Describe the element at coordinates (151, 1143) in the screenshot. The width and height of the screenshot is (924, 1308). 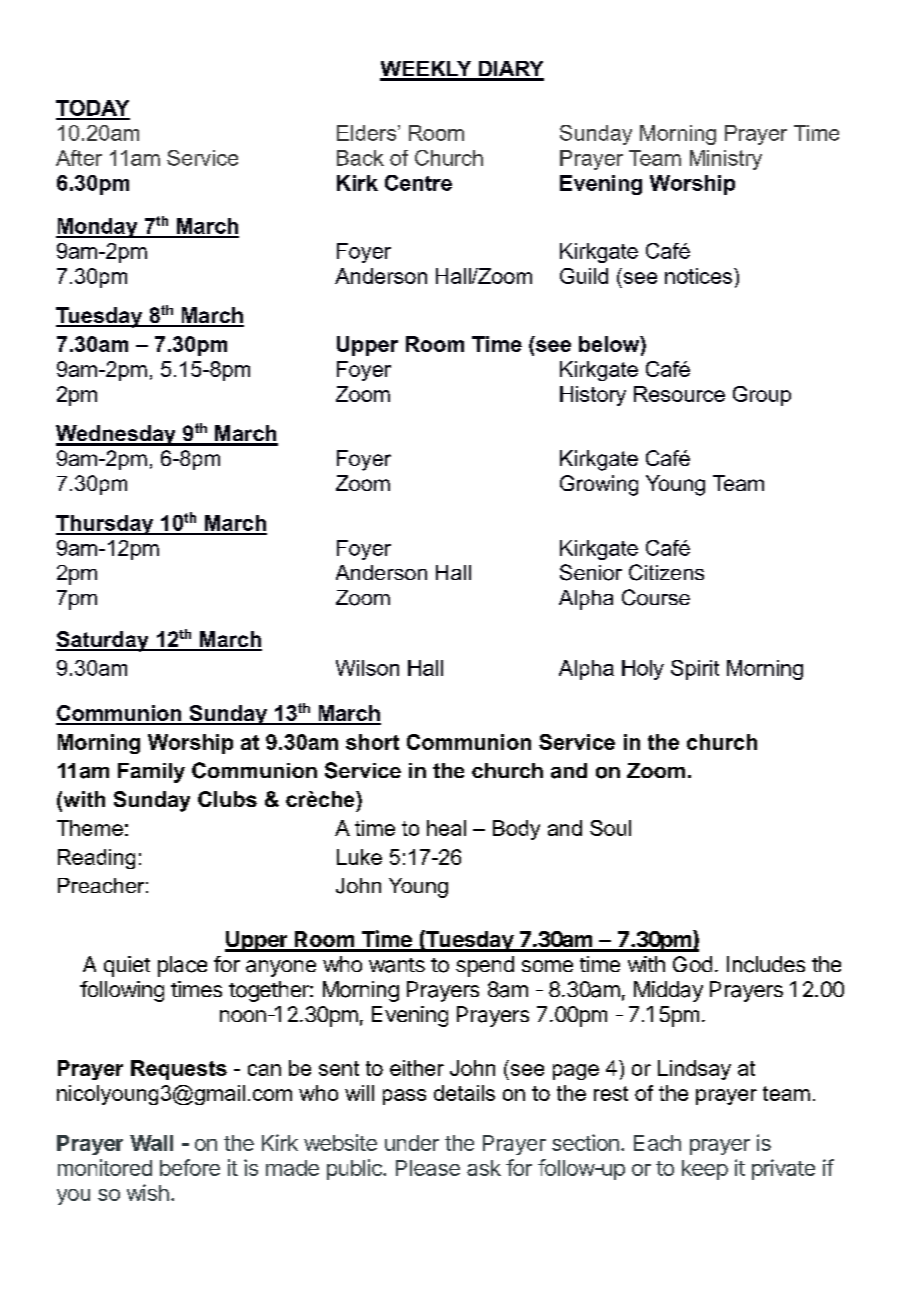
I see `Wall` at that location.
